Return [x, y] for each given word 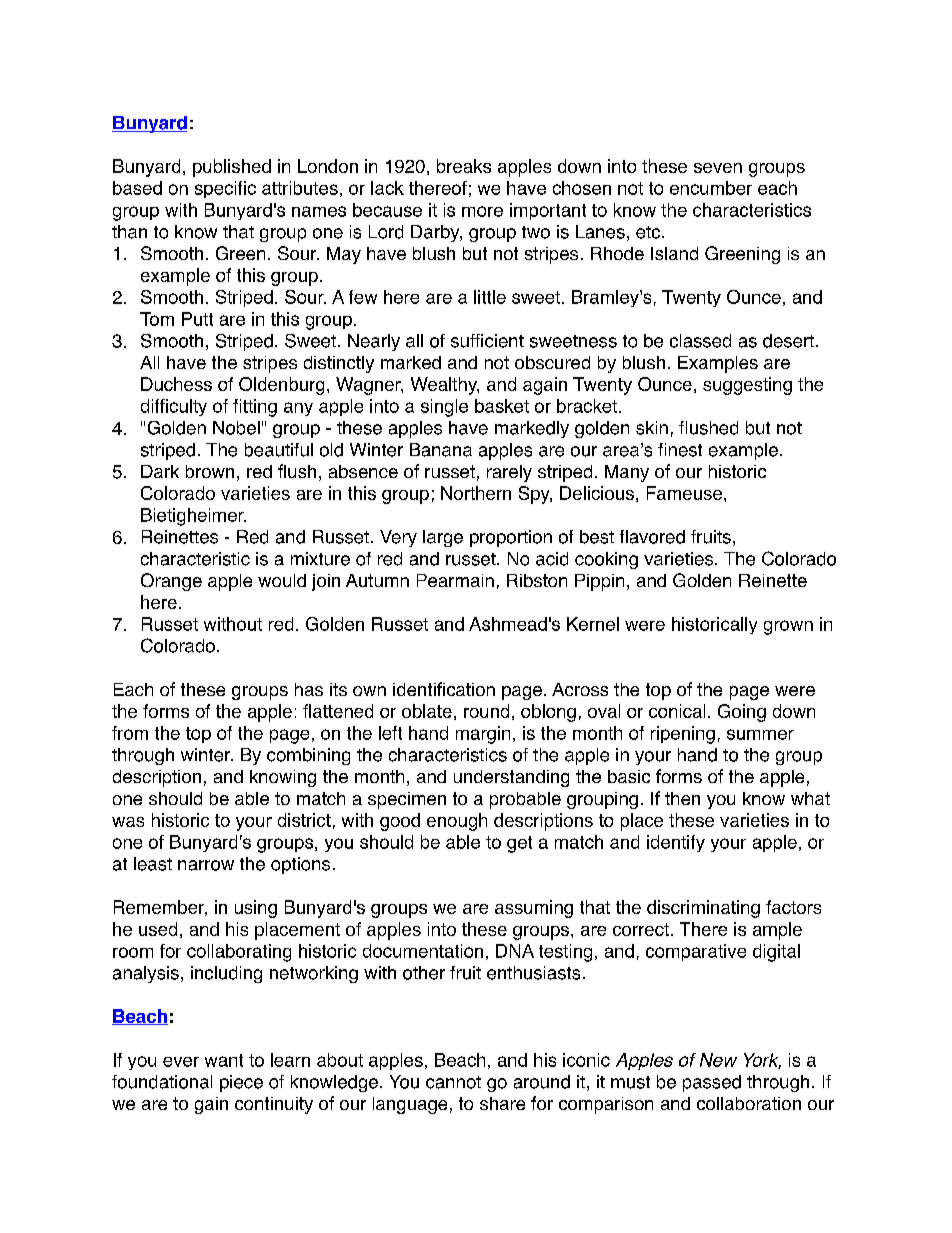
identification [444, 689]
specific [225, 189]
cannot [453, 1082]
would [282, 580]
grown [788, 627]
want [224, 1060]
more [482, 211]
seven [718, 168]
